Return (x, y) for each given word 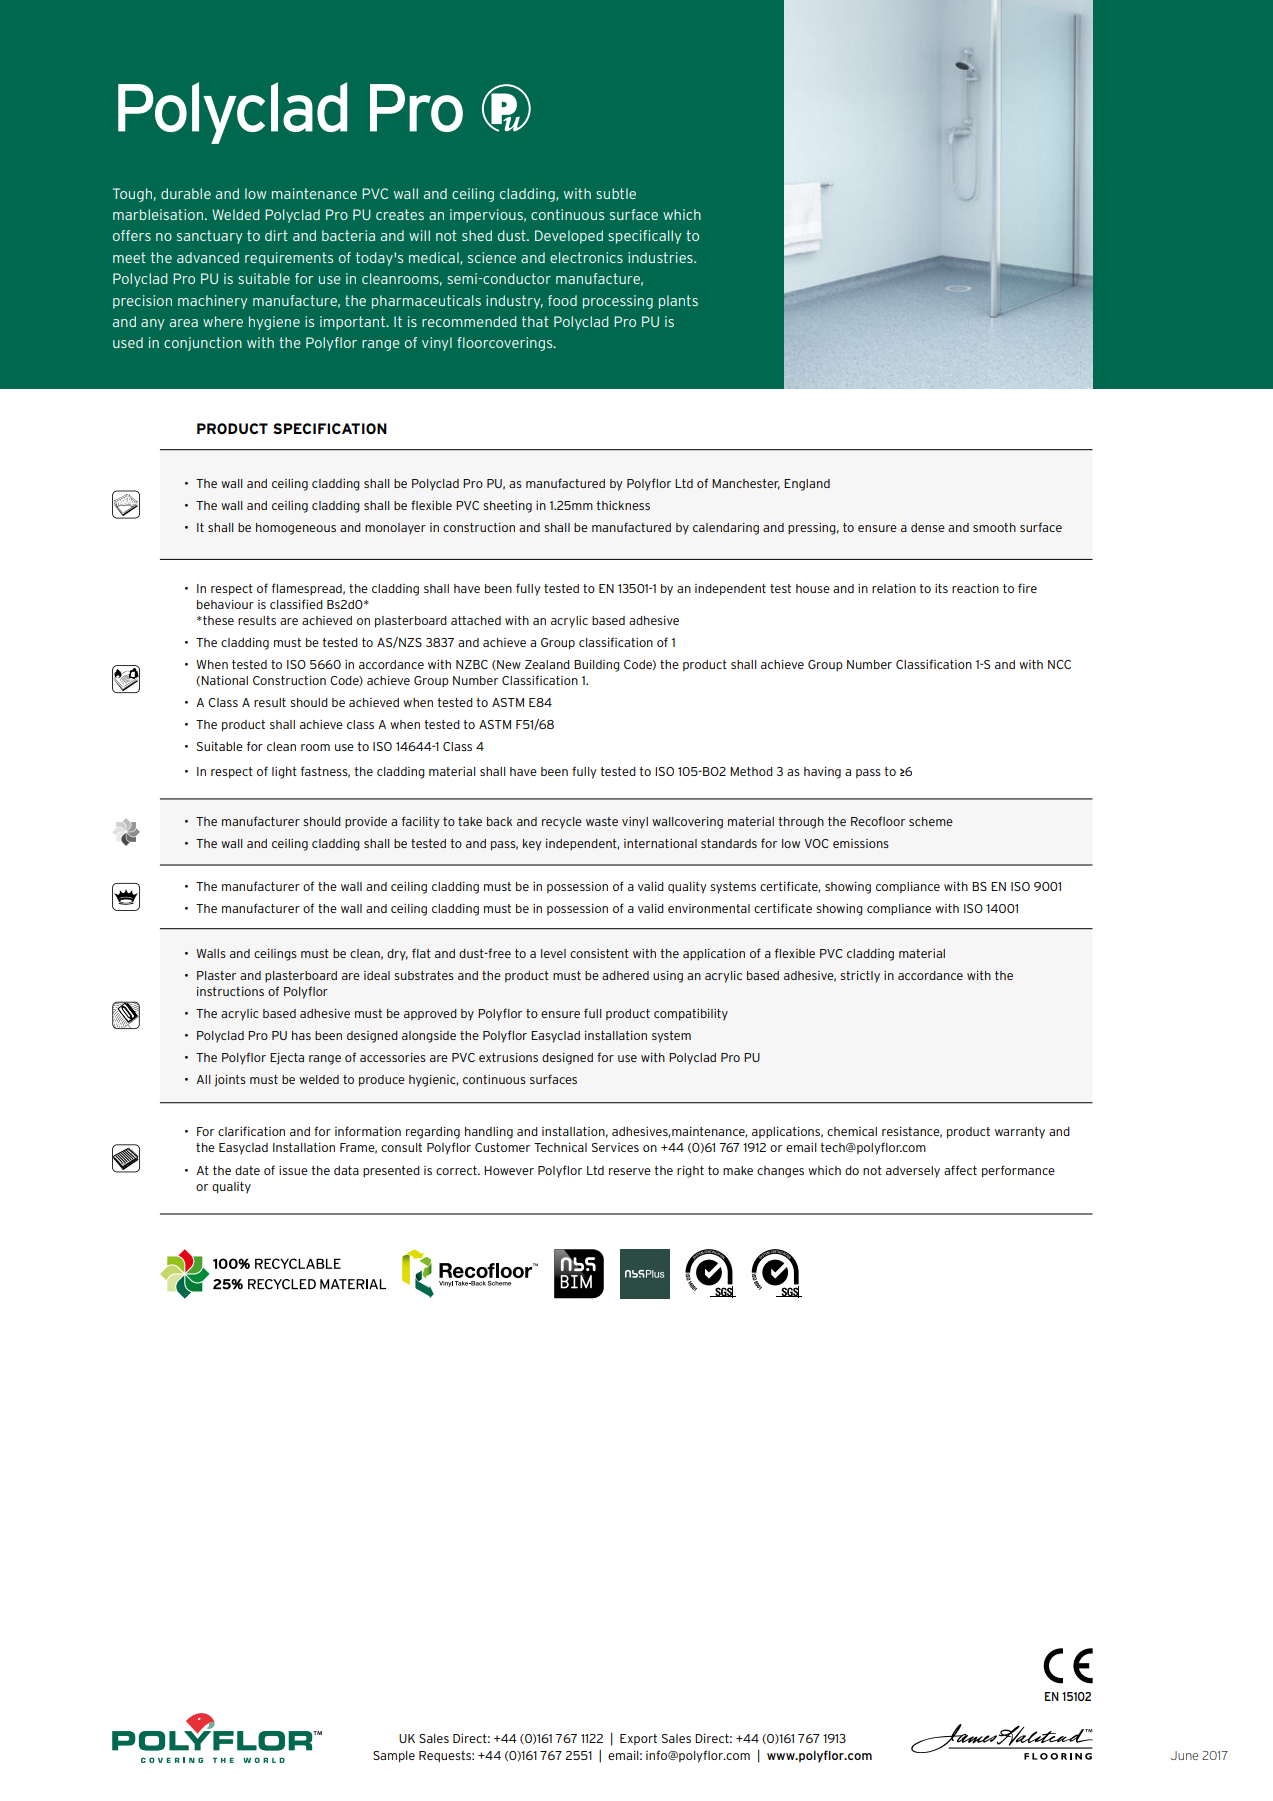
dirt (276, 235)
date (247, 1170)
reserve (630, 1171)
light (284, 773)
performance (1018, 1171)
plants (678, 302)
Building (597, 666)
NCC (1059, 664)
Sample (394, 1756)
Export (638, 1739)
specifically (645, 237)
